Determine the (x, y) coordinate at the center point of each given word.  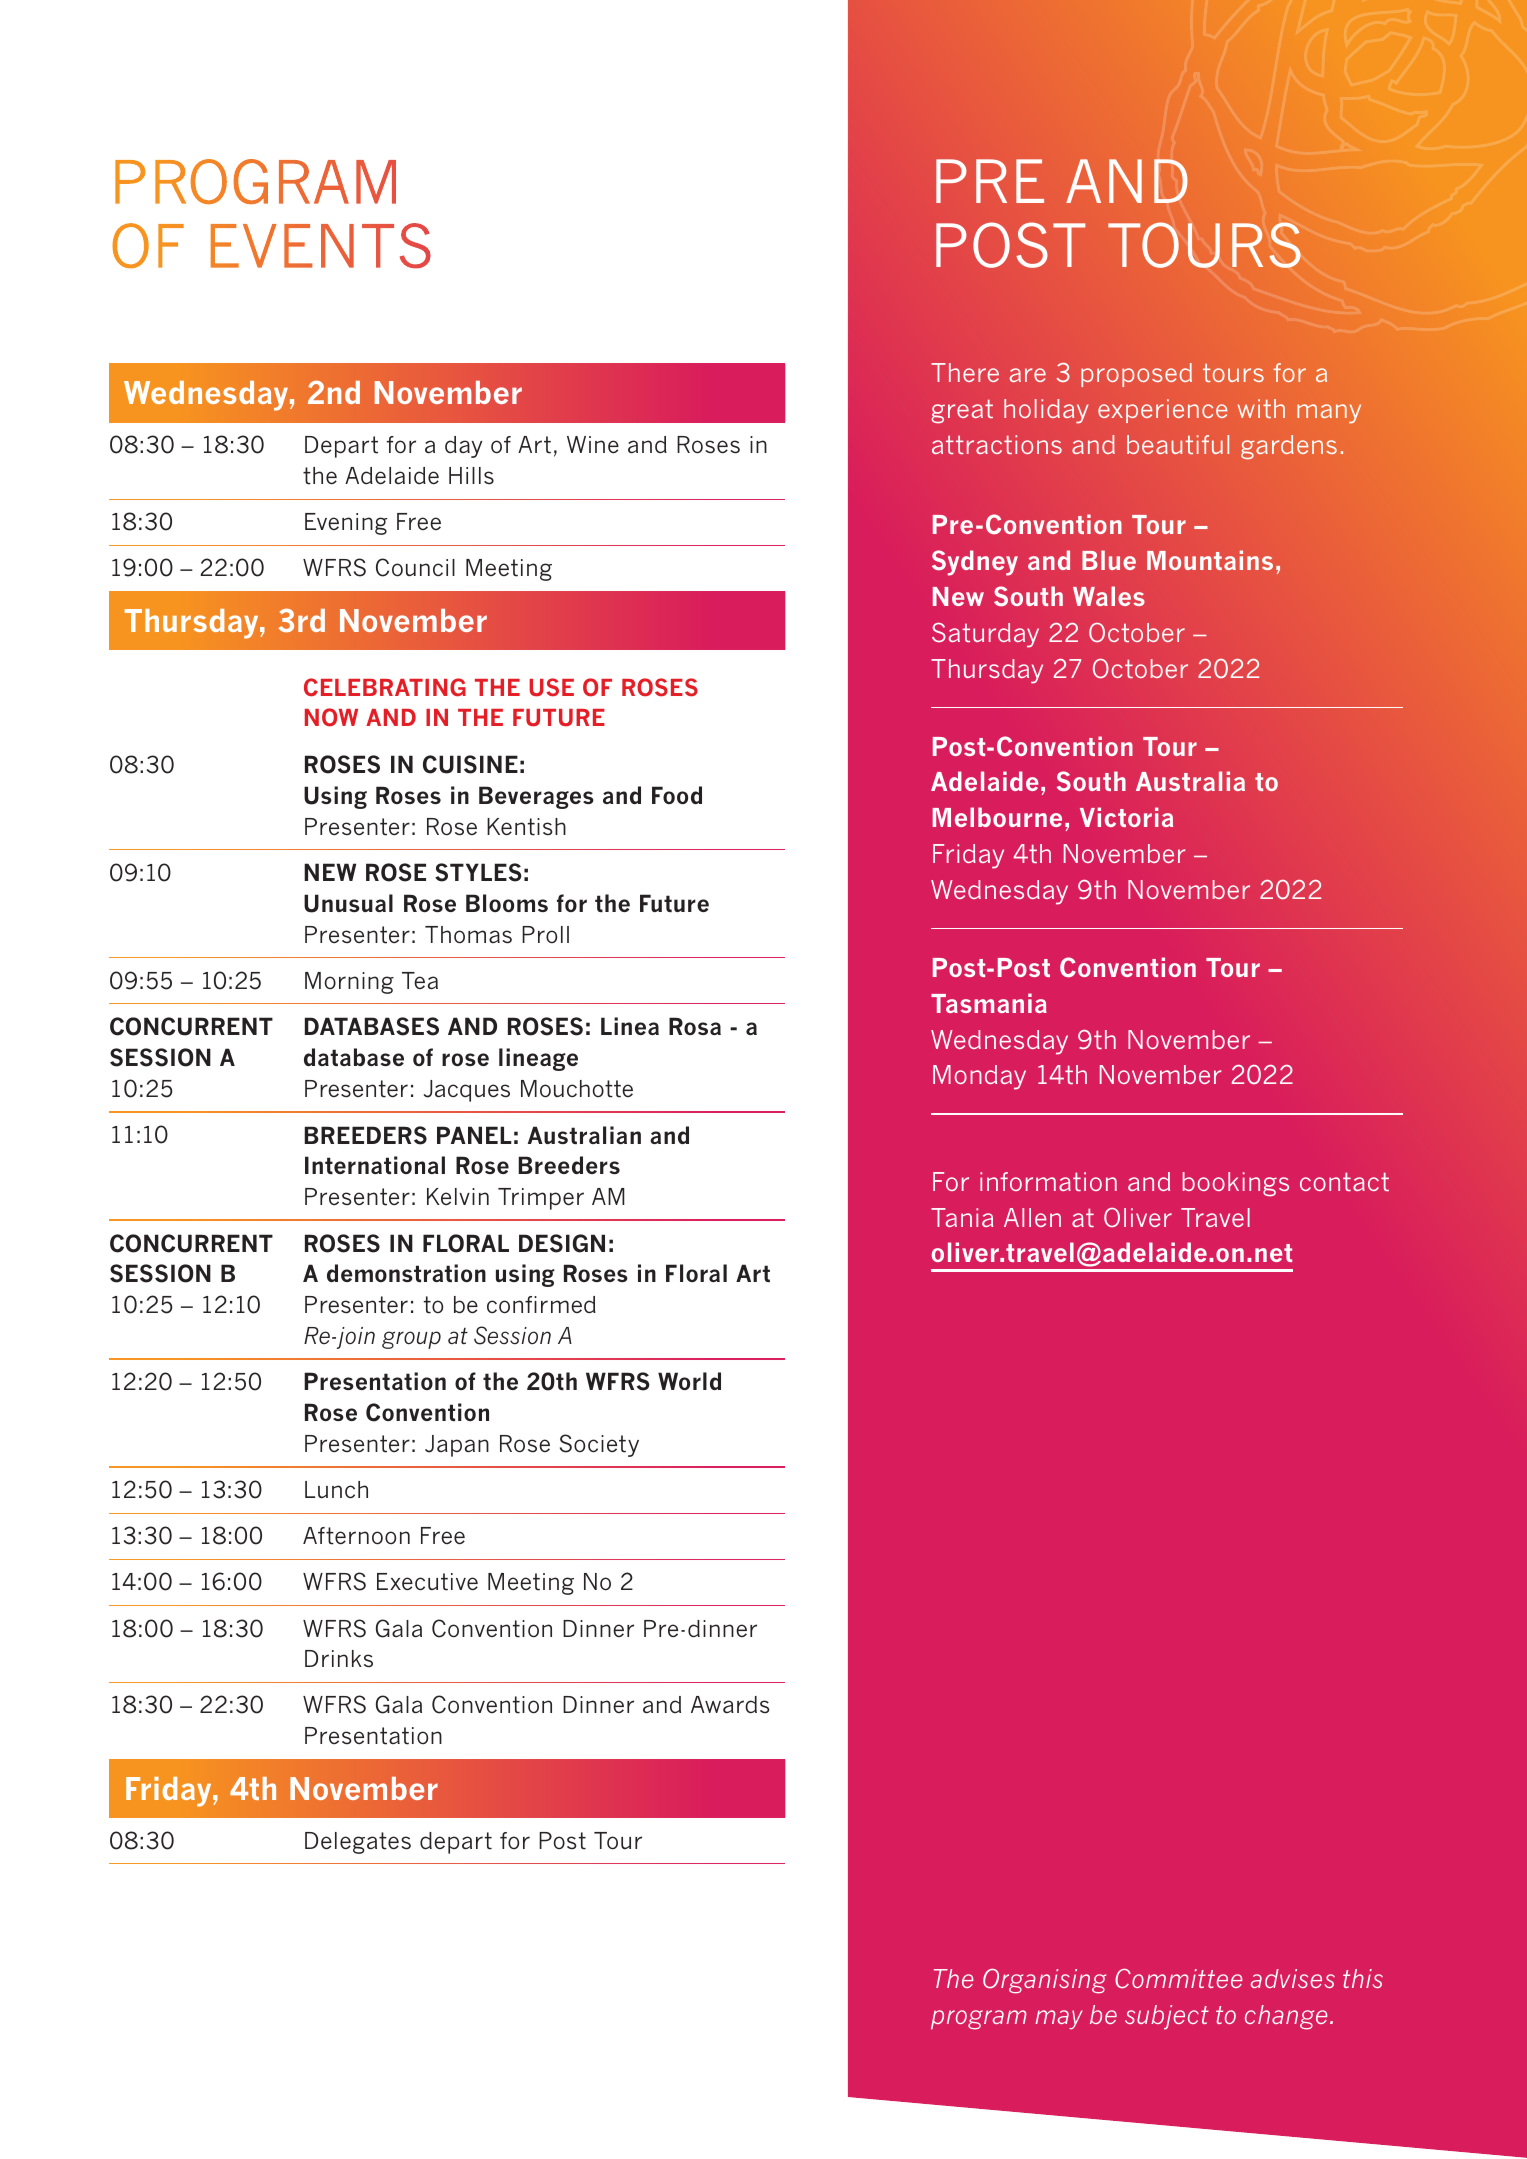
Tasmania (989, 1003)
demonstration (406, 1273)
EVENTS (321, 245)
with (1261, 408)
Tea (420, 980)
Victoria (1126, 817)
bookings (1236, 1184)
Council (415, 567)
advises (1293, 1978)
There (965, 372)
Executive (427, 1582)
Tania (962, 1217)
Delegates (358, 1843)
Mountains (1210, 560)
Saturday (985, 635)
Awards (730, 1705)
